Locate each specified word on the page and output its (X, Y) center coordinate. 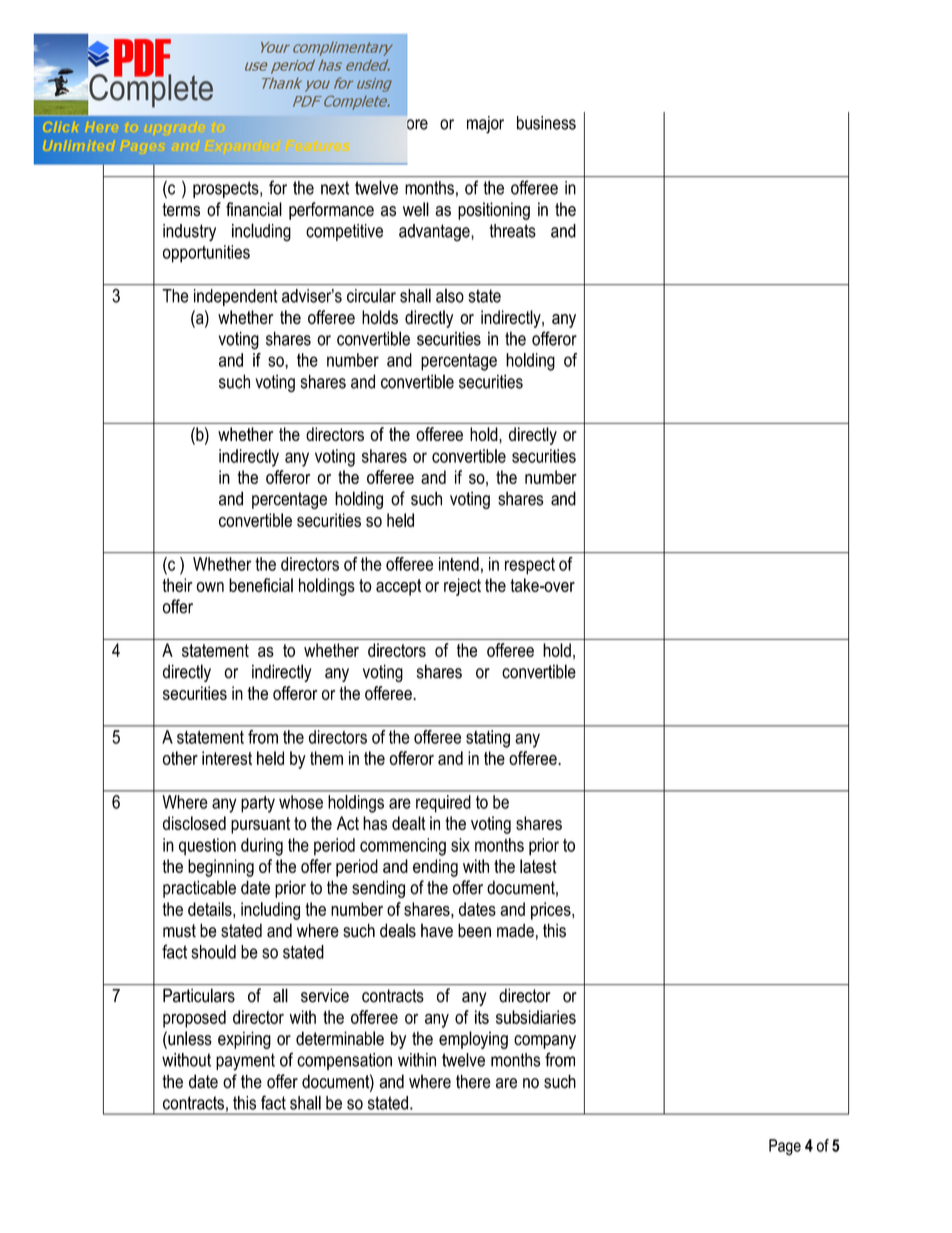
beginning (221, 868)
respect (530, 566)
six (460, 845)
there (473, 1081)
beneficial (261, 585)
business (546, 123)
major (485, 125)
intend (459, 564)
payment (245, 1062)
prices (552, 911)
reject (462, 587)
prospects (227, 189)
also (450, 296)
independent (236, 297)
